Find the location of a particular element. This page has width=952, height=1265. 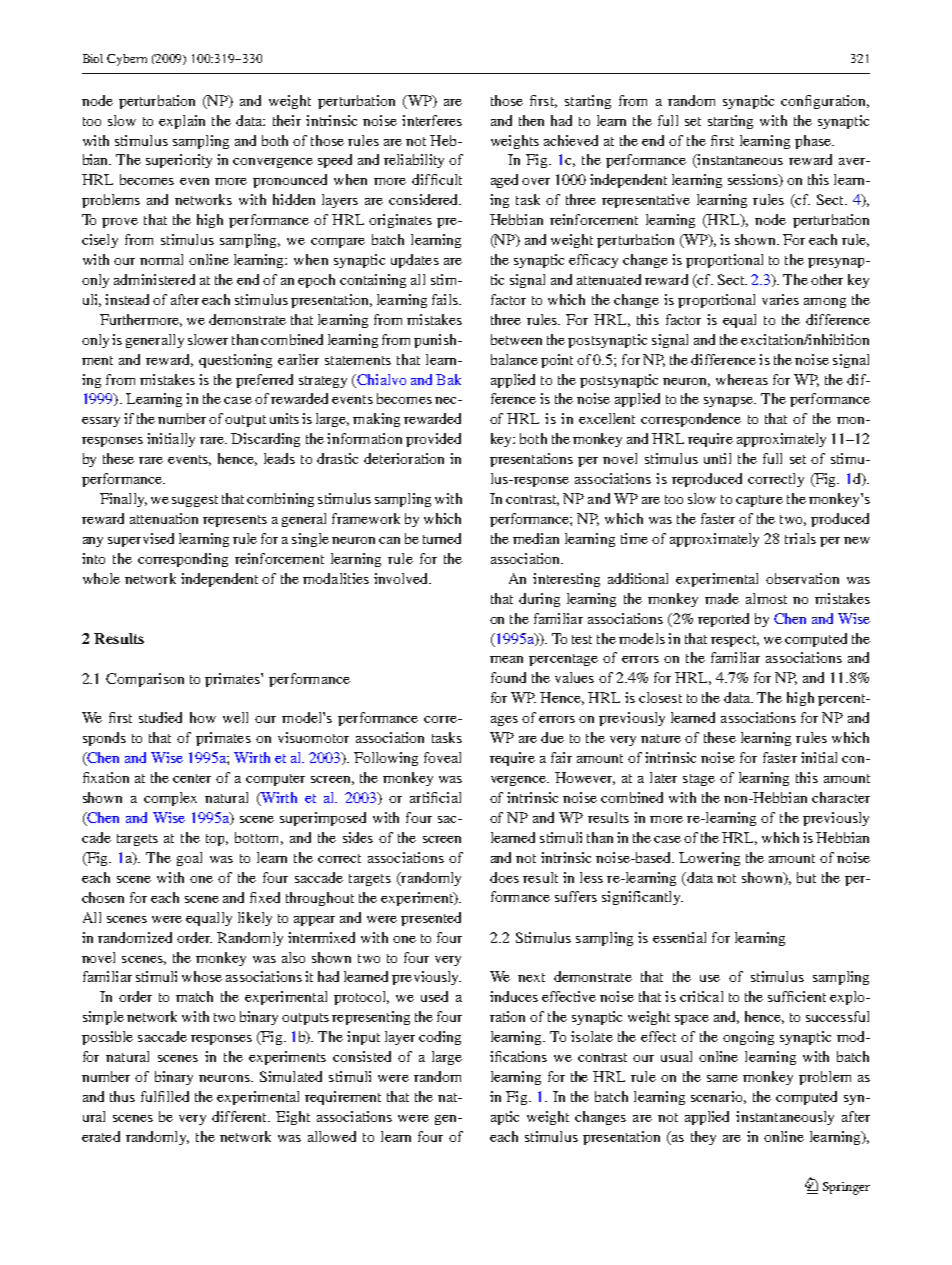

explain is located at coordinates (182, 122).
